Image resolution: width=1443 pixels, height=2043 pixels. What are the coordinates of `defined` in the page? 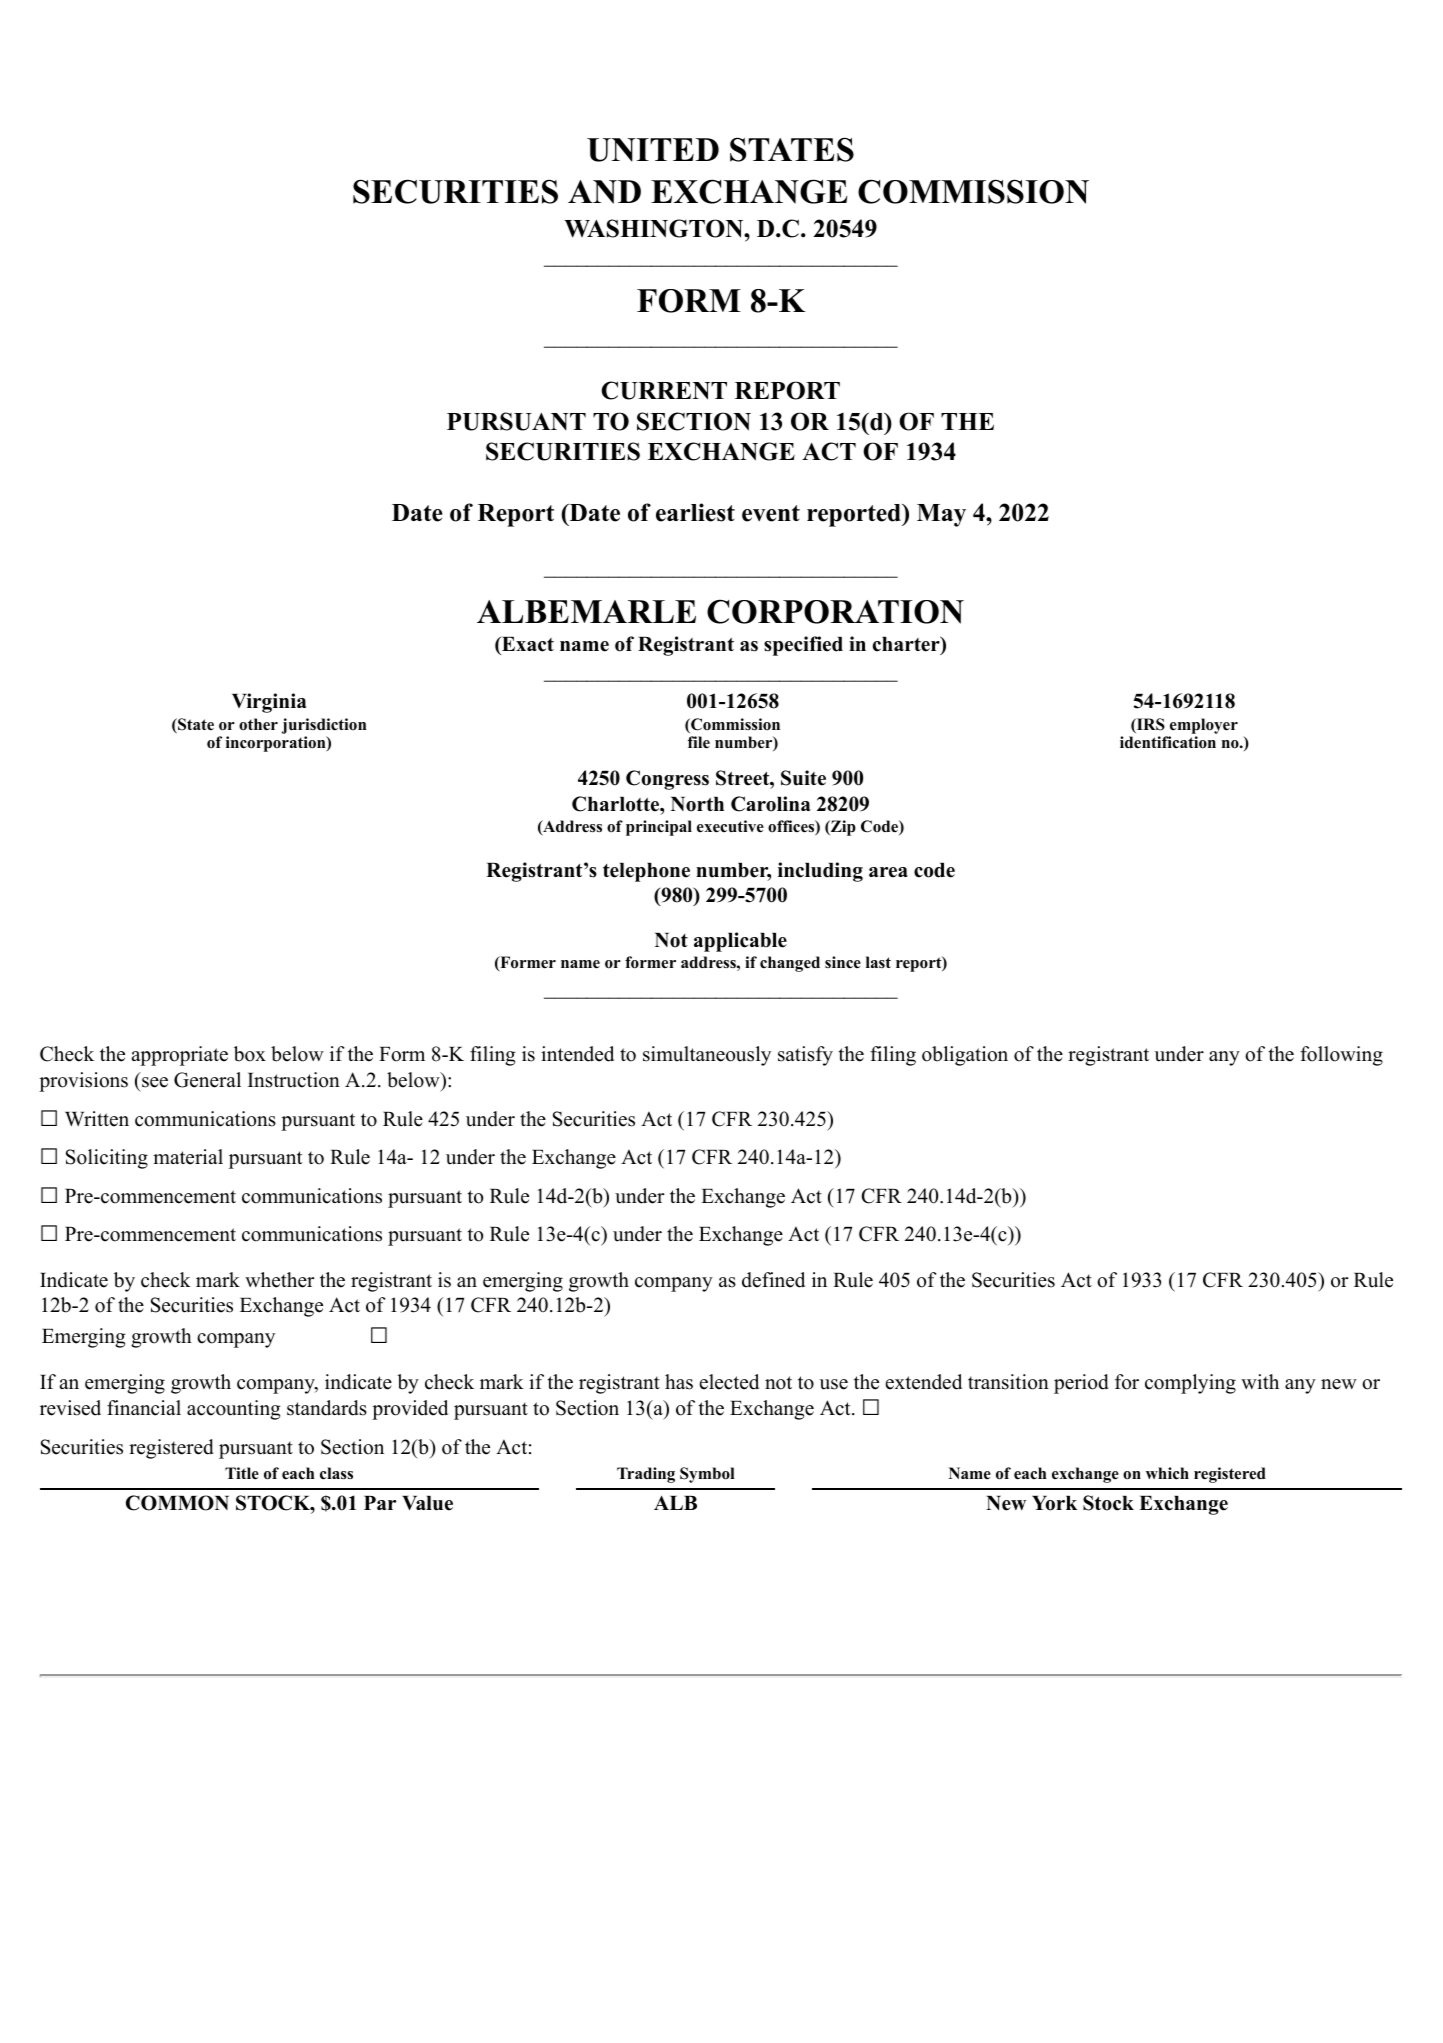 It's located at (773, 1280).
